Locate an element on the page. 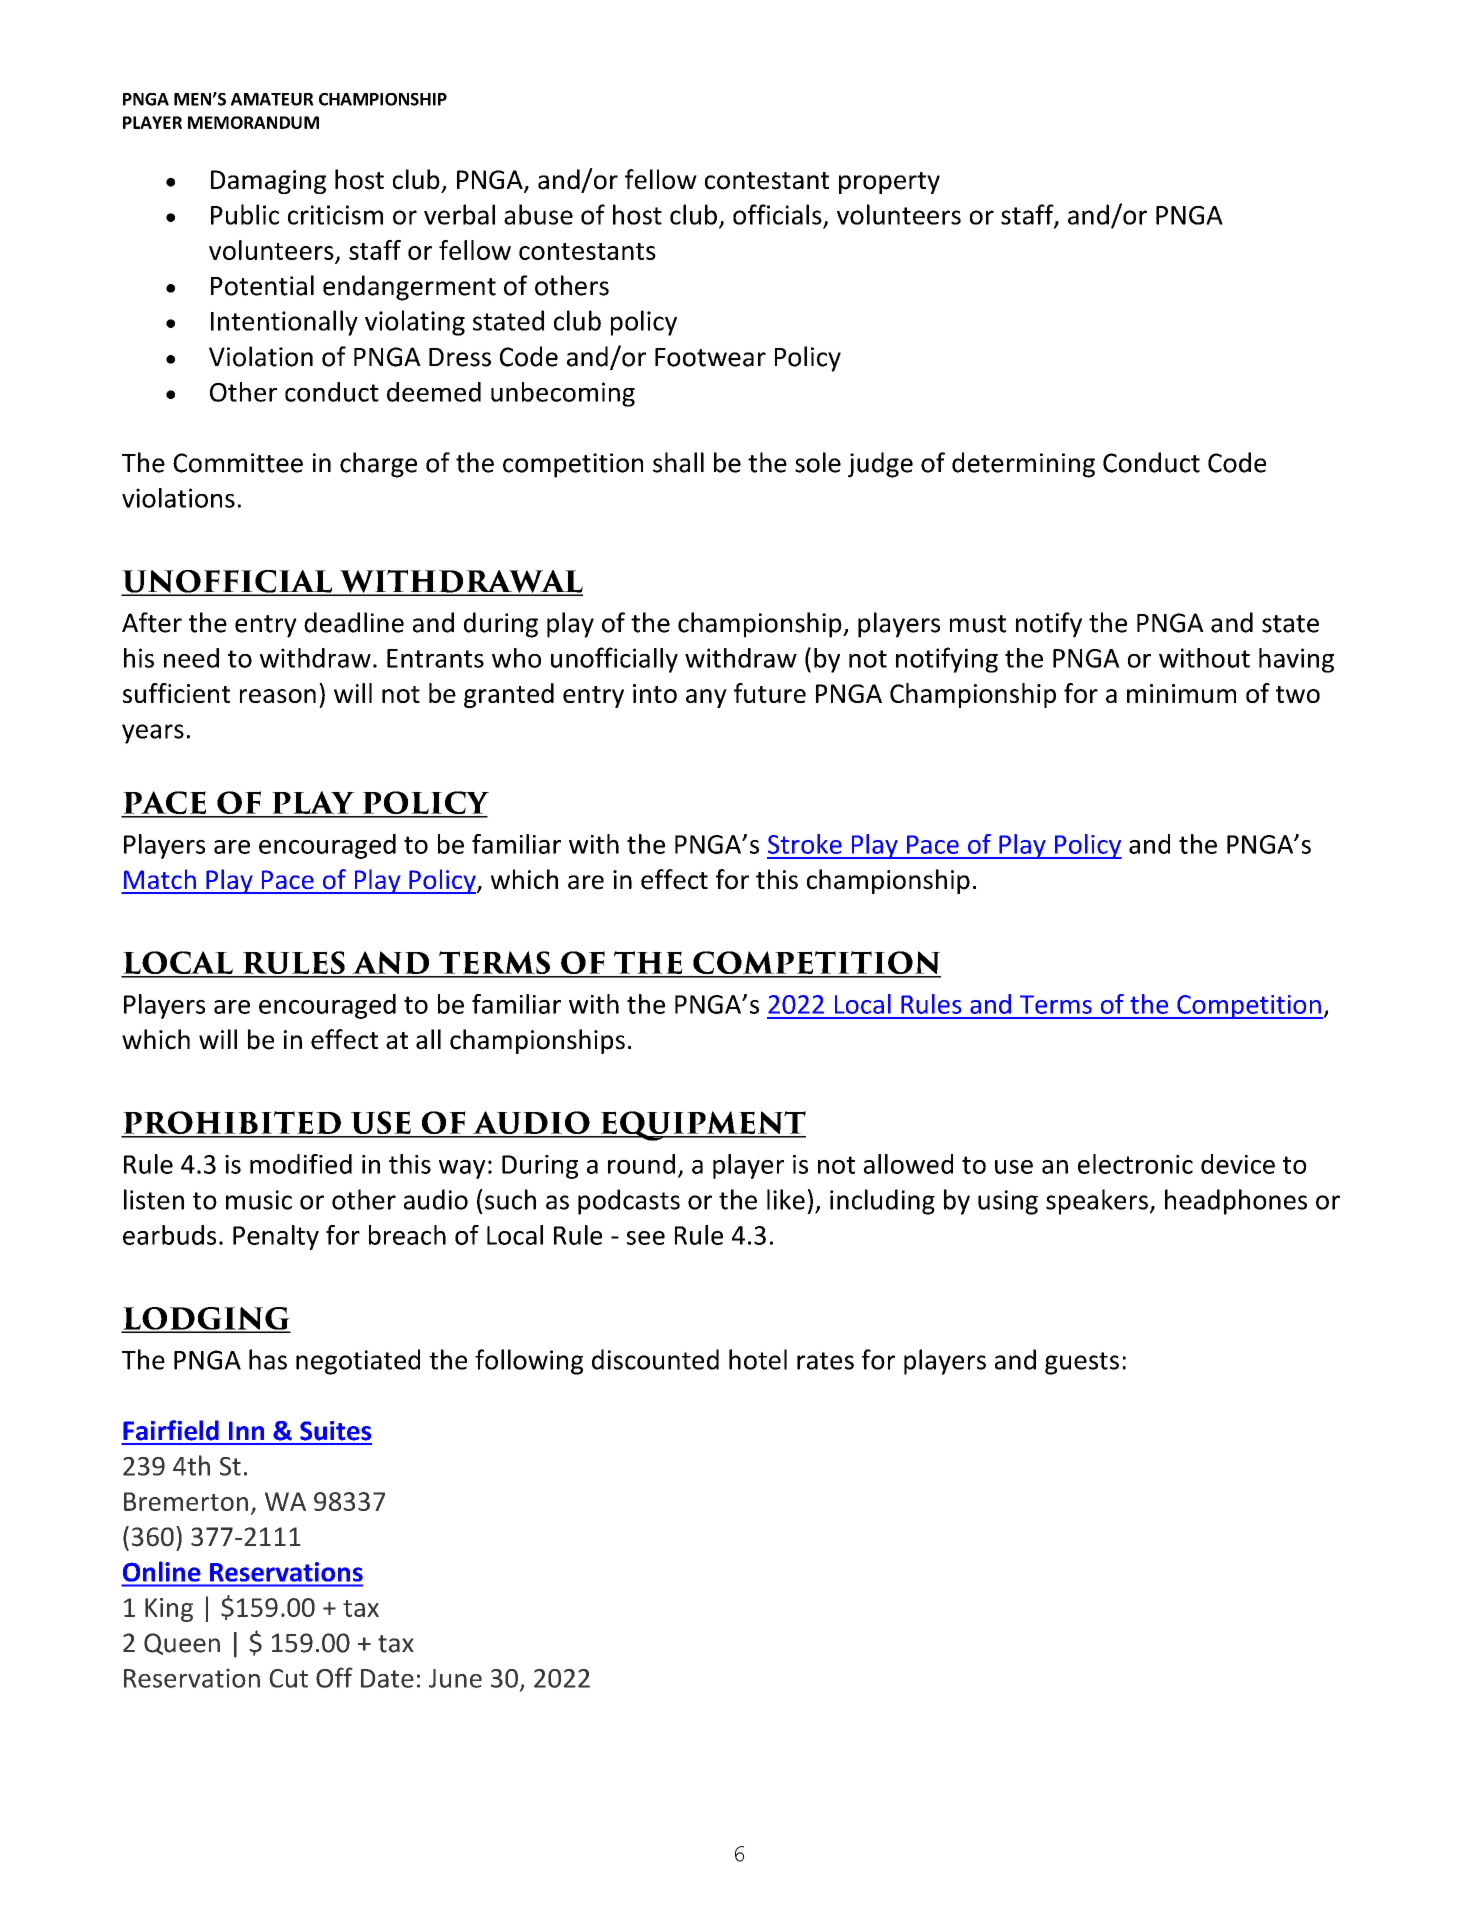 Image resolution: width=1478 pixels, height=1913 pixels. officials is located at coordinates (777, 214).
